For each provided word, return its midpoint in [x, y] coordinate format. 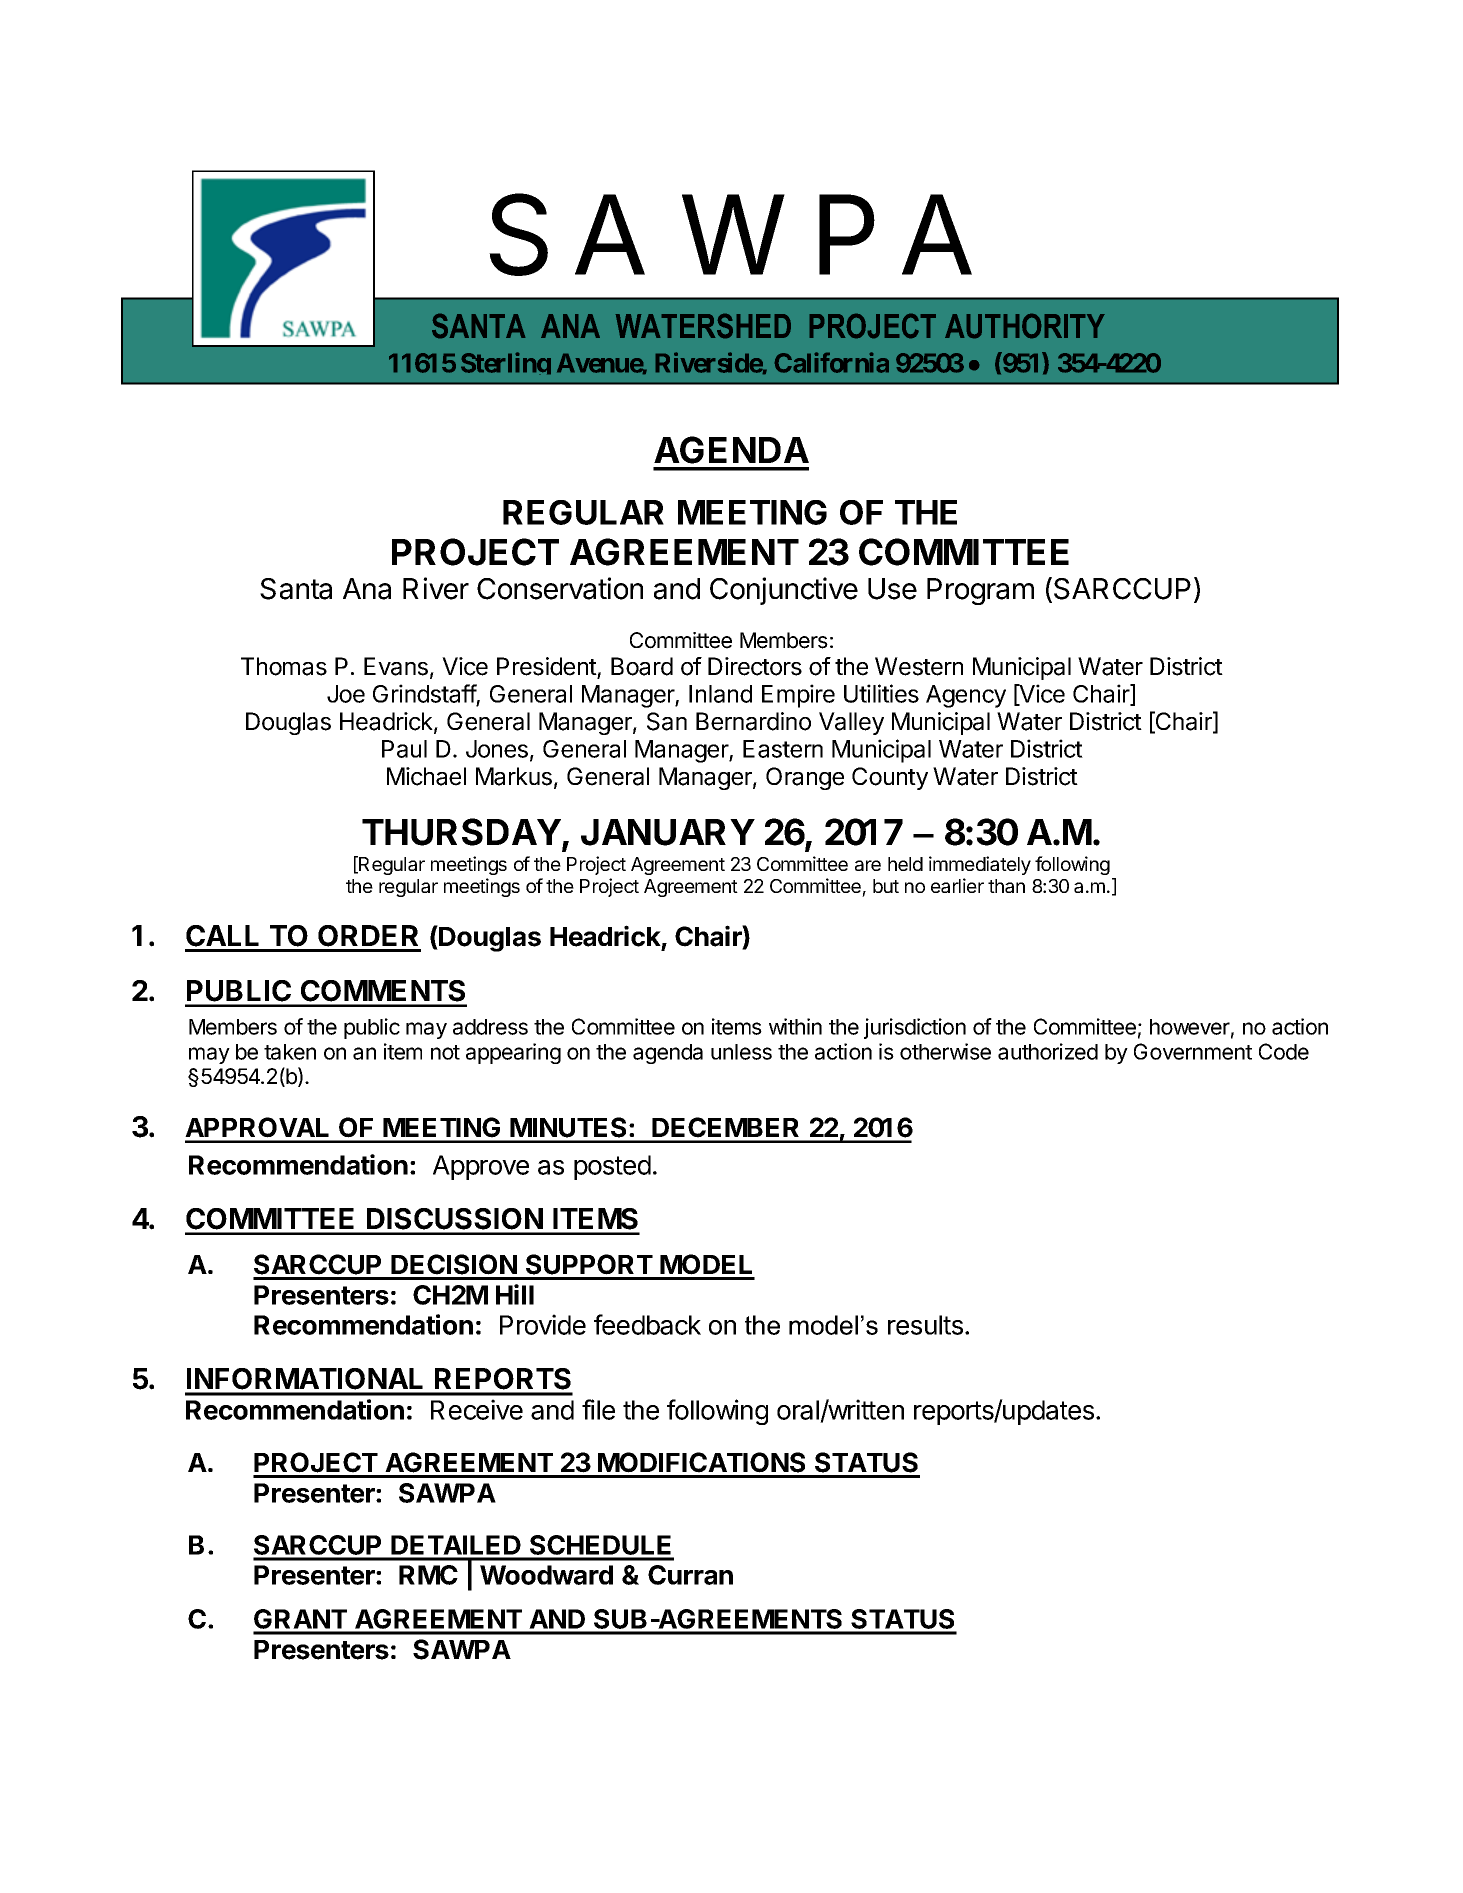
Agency [966, 696]
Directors [755, 666]
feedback [647, 1324]
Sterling [506, 363]
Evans [396, 666]
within [795, 1026]
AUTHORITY [1025, 326]
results [927, 1325]
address [490, 1027]
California [831, 362]
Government [1193, 1051]
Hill [515, 1294]
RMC [428, 1575]
